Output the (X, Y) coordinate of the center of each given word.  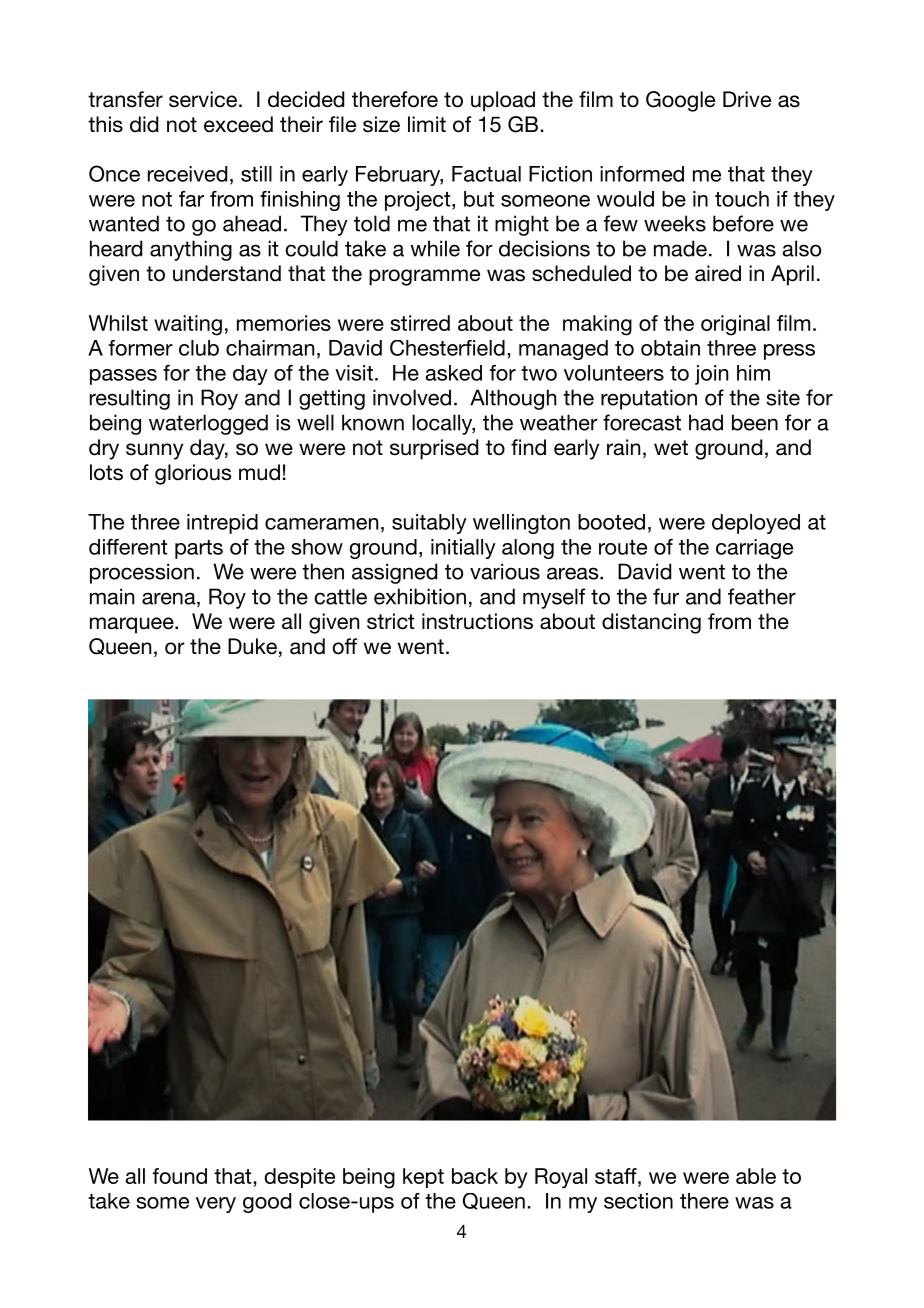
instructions (477, 621)
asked (453, 373)
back (475, 1176)
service (203, 99)
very (216, 1205)
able (756, 1176)
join (711, 375)
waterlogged (208, 424)
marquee (133, 625)
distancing (651, 623)
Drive (747, 99)
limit (427, 124)
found (179, 1176)
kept (423, 1178)
